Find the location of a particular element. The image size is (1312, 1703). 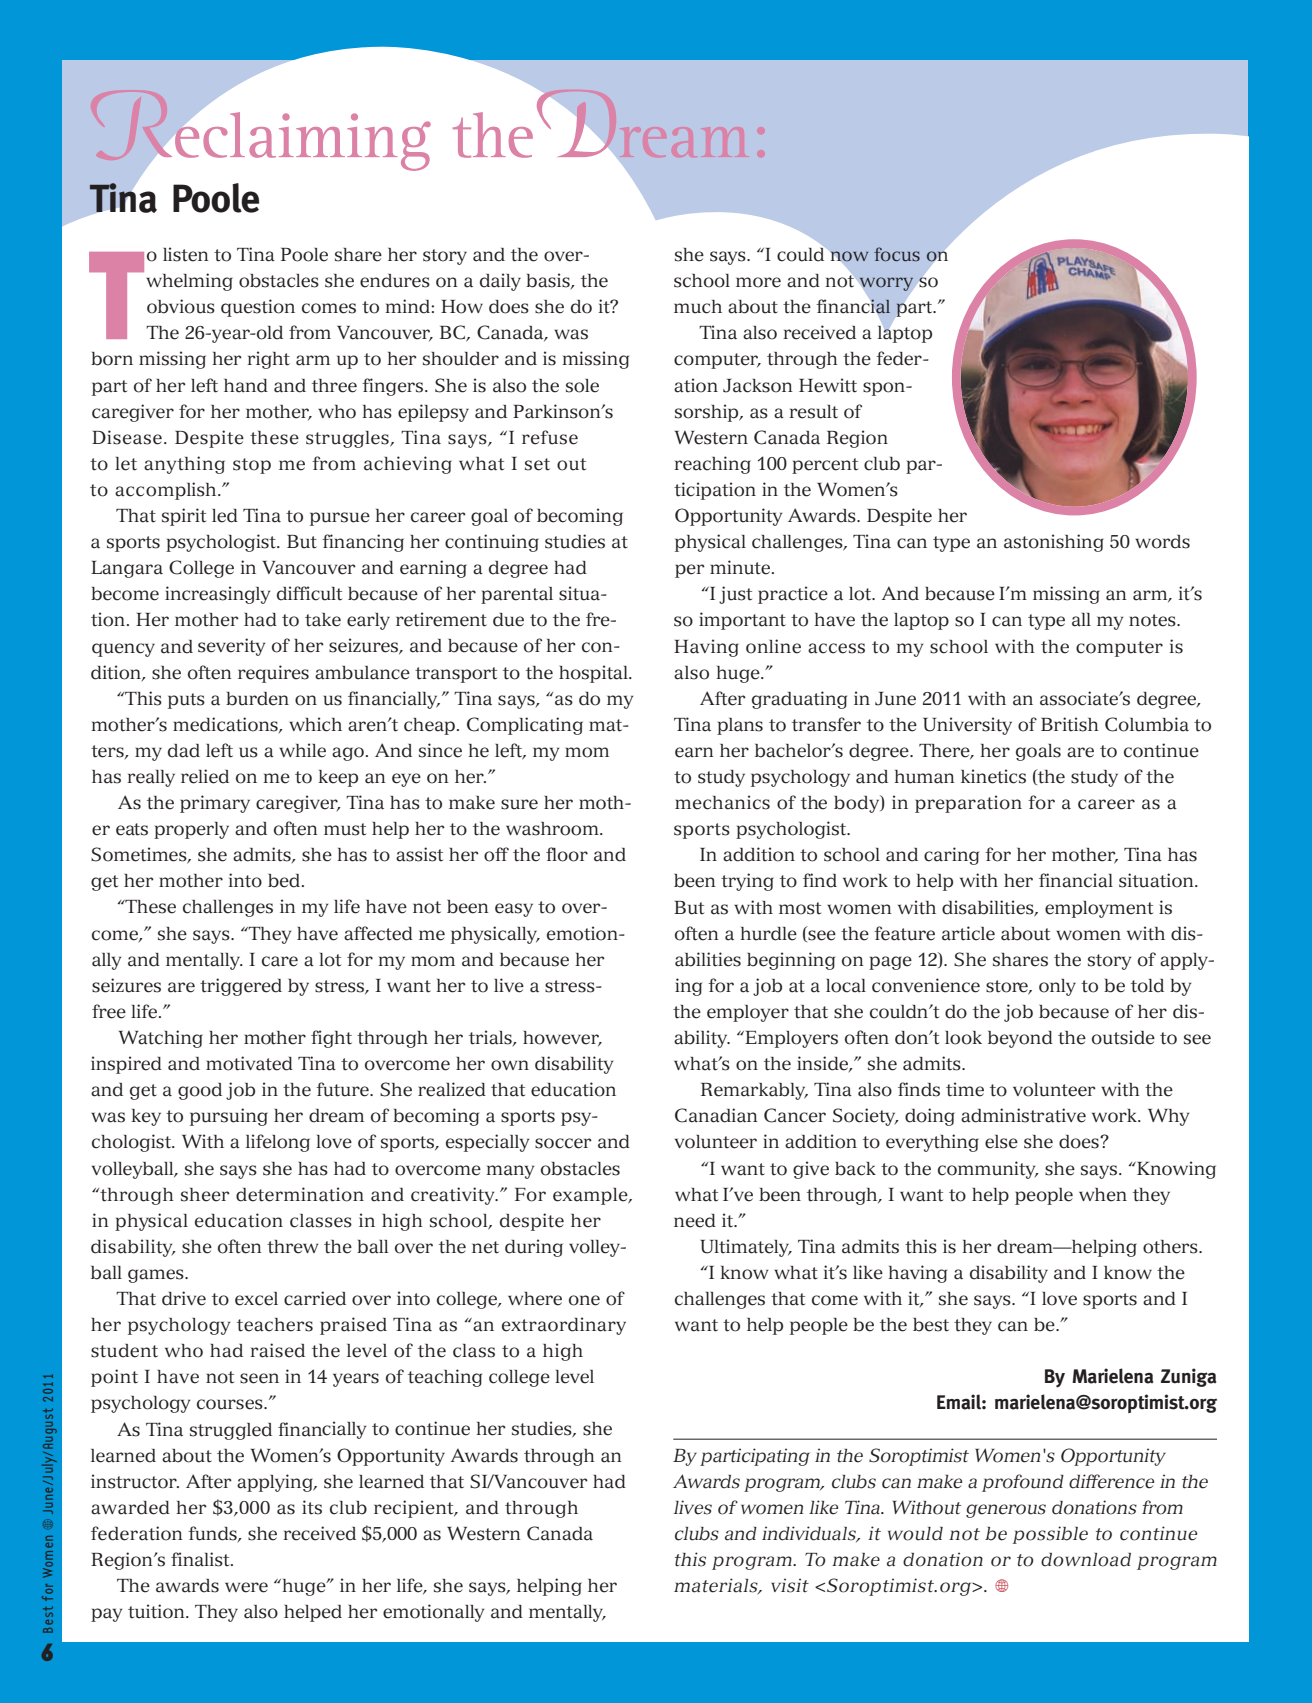

much is located at coordinates (698, 307).
